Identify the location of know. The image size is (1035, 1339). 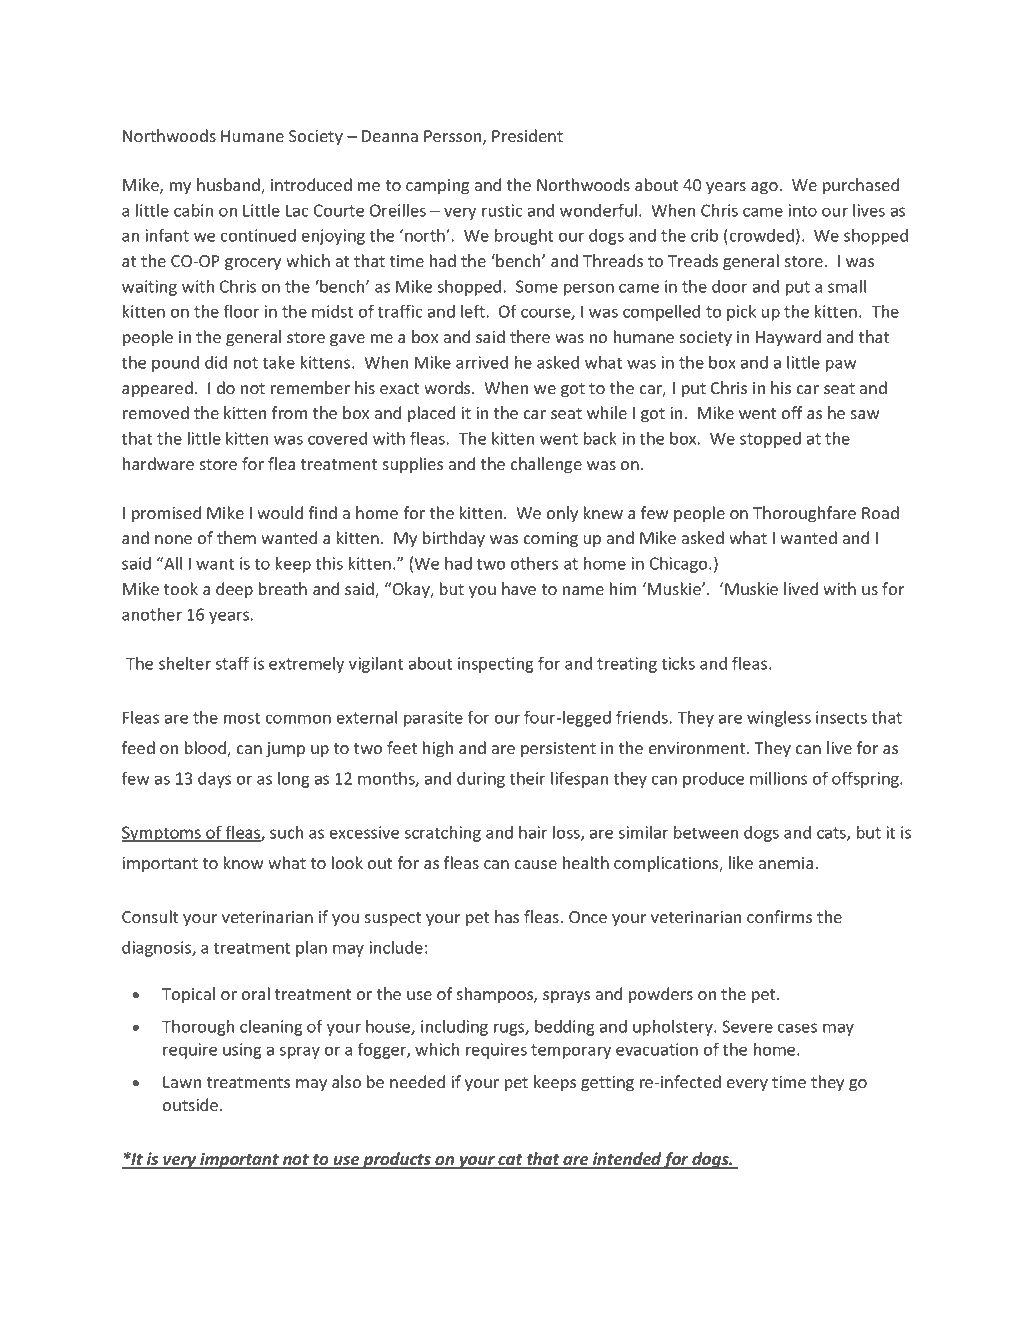
(244, 862).
